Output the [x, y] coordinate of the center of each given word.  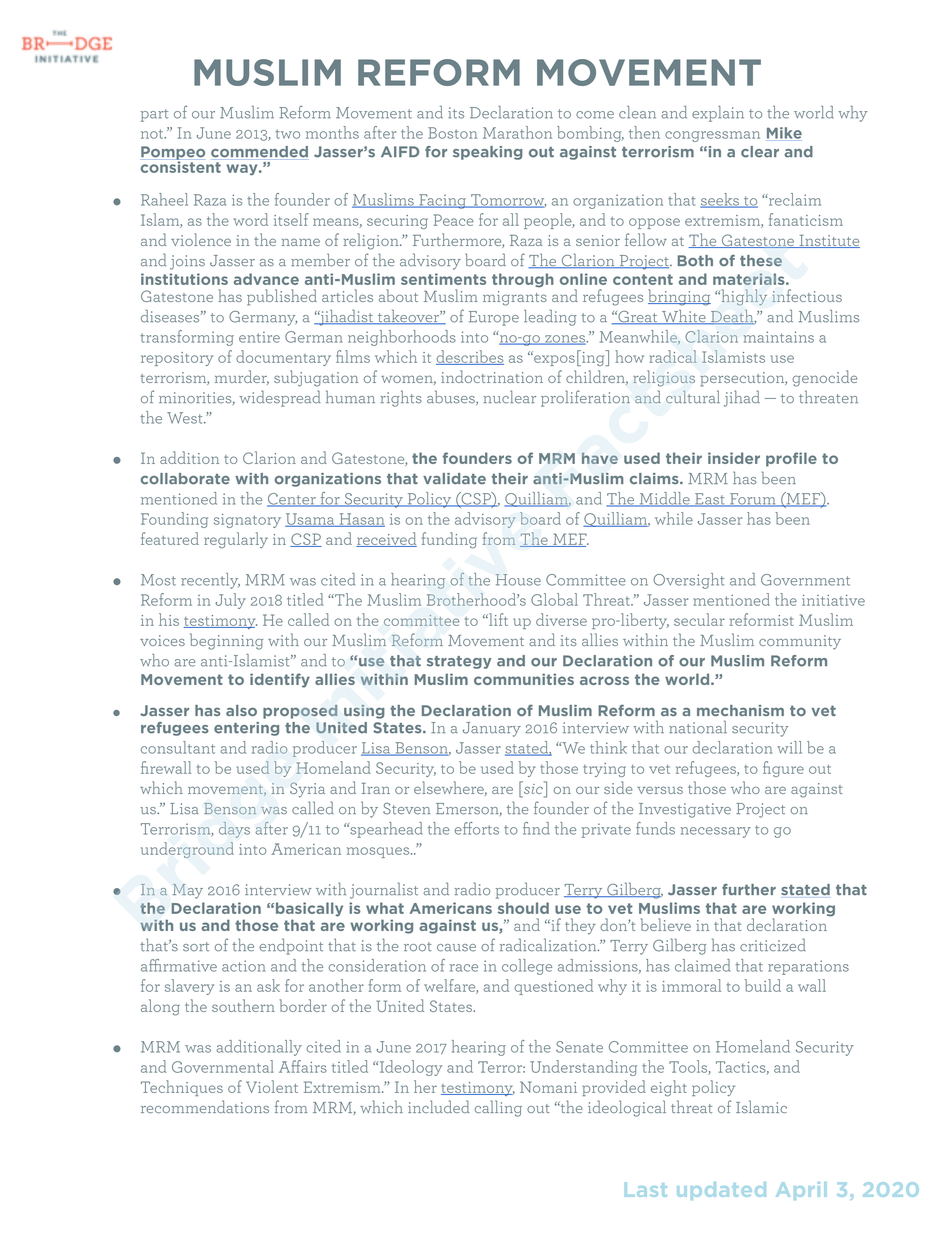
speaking [488, 153]
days [234, 830]
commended [259, 153]
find [536, 828]
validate [454, 478]
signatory [247, 521]
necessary [716, 832]
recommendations [205, 1106]
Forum [753, 500]
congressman [712, 136]
